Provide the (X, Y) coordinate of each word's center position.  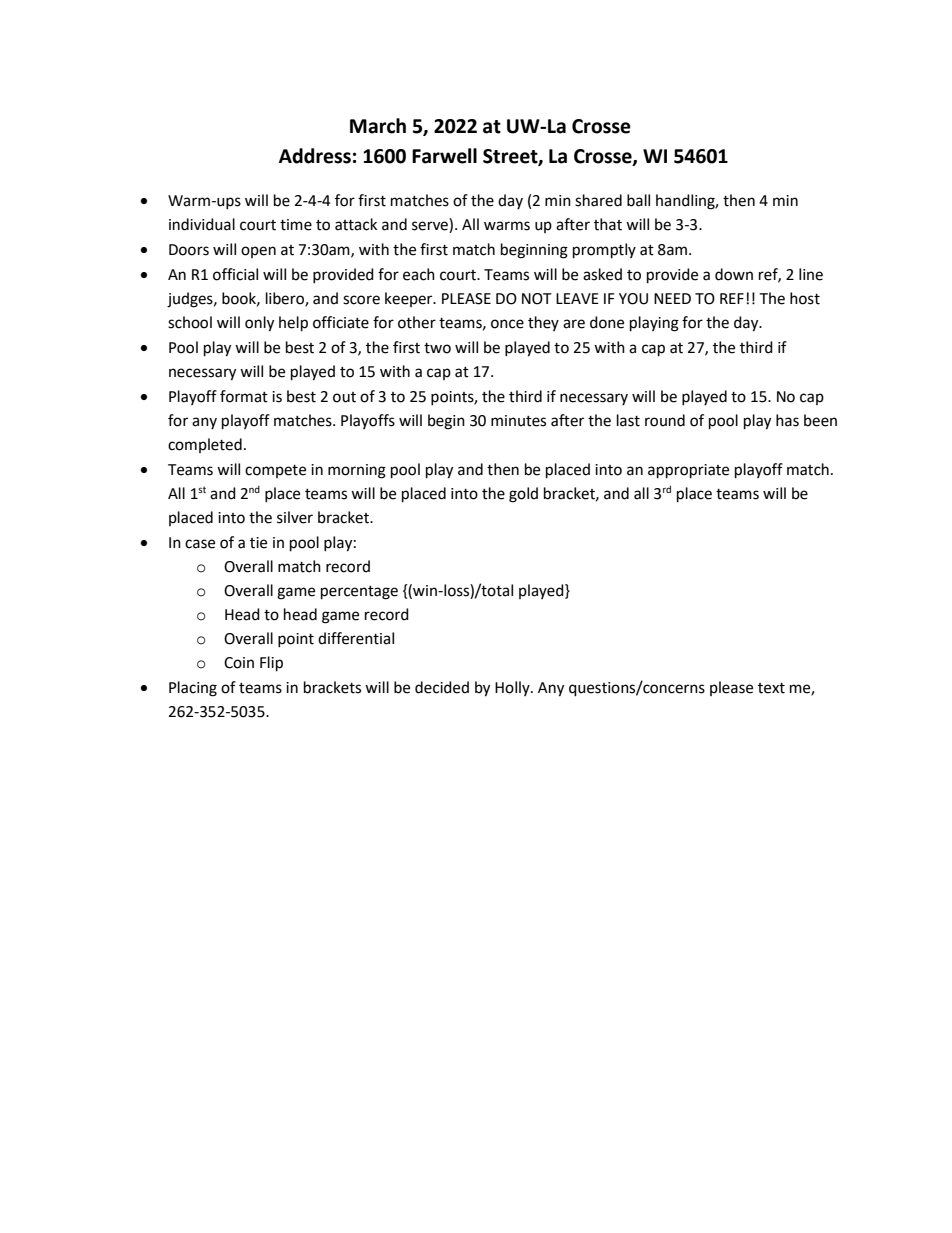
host (805, 298)
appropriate (688, 471)
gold (523, 495)
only (259, 324)
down (734, 274)
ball (638, 200)
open (258, 252)
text (771, 688)
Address (315, 156)
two (437, 348)
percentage (359, 593)
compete (275, 471)
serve (431, 227)
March (378, 126)
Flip (271, 664)
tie (258, 543)
